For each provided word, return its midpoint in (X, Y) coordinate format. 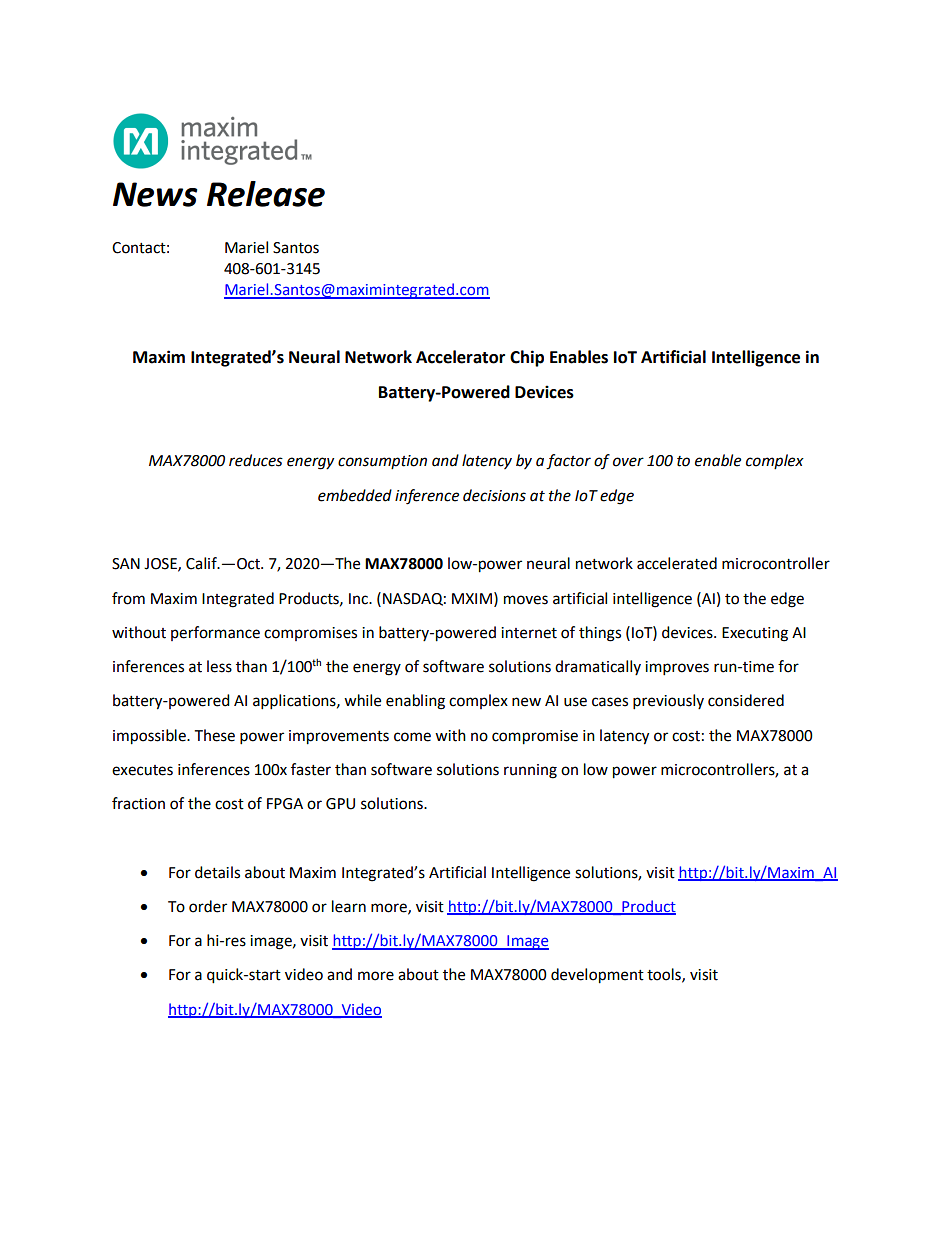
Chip (527, 358)
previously (668, 702)
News (155, 194)
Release (266, 194)
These (214, 735)
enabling (415, 702)
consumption (382, 462)
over (628, 462)
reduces (256, 460)
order (208, 906)
